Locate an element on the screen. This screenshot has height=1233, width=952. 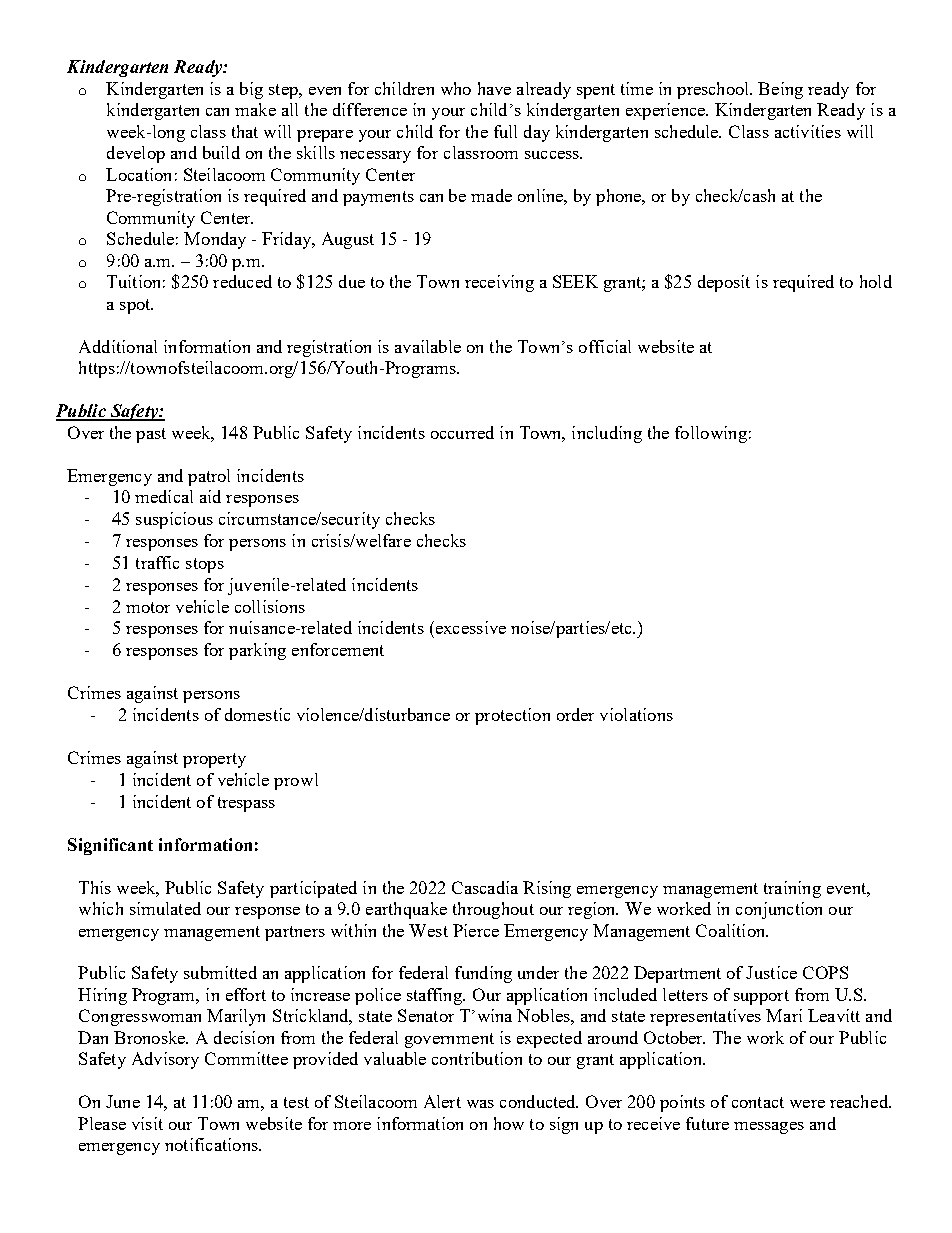
full is located at coordinates (505, 131).
